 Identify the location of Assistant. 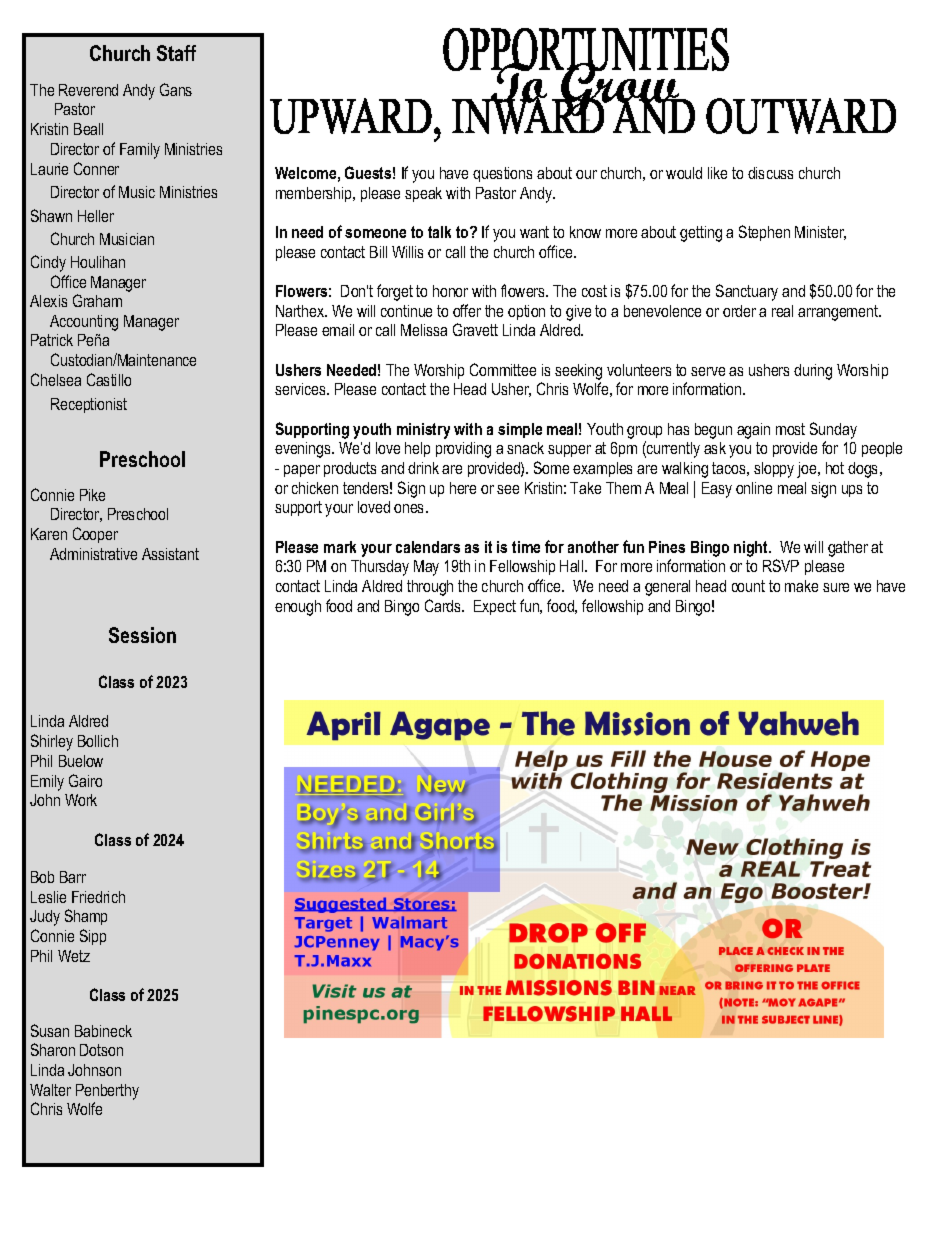
(170, 554).
